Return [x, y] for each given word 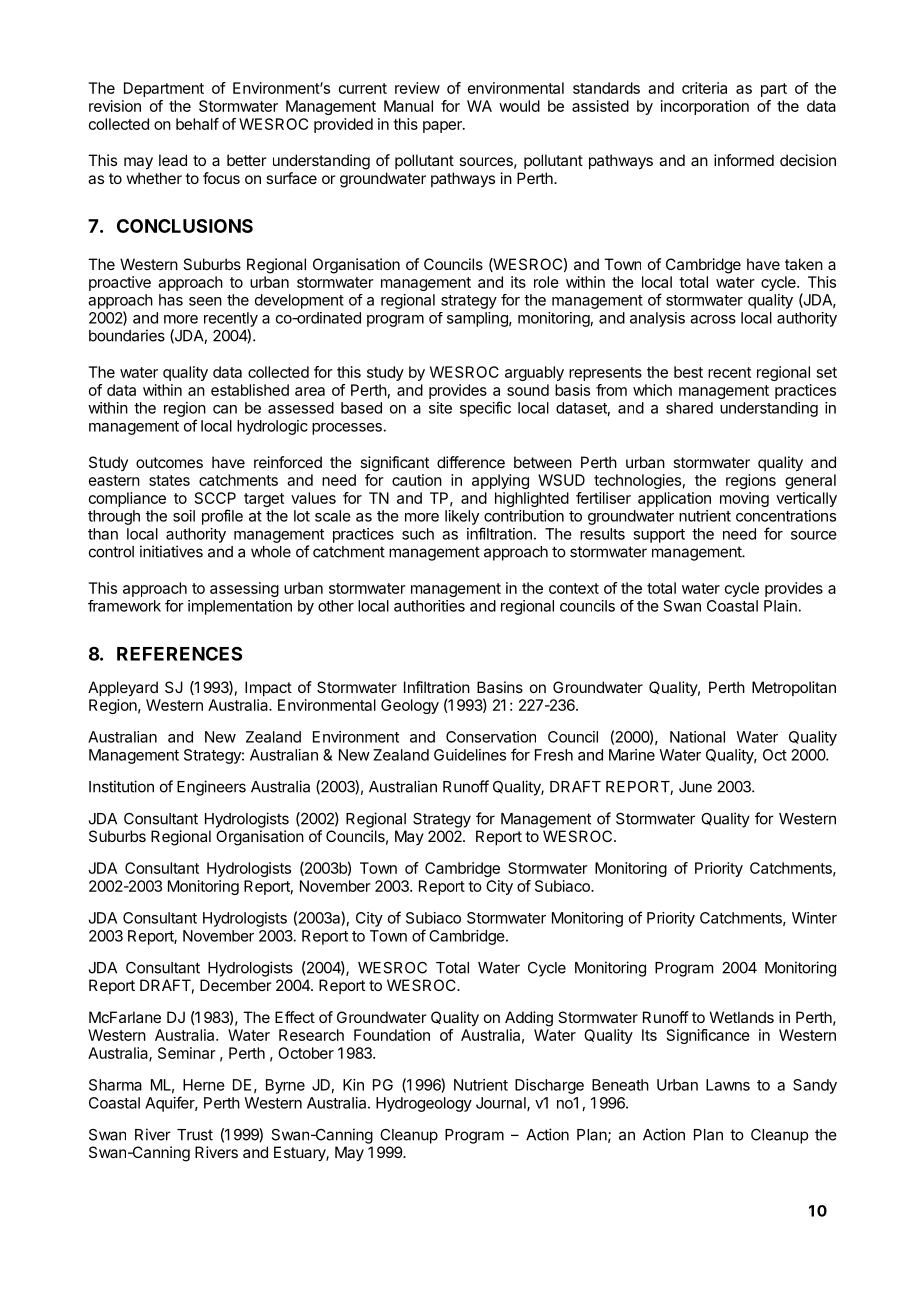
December [236, 985]
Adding [529, 1019]
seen [205, 301]
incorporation [705, 107]
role [546, 282]
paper [443, 127]
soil [184, 516]
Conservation [491, 737]
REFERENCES [179, 653]
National [697, 737]
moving [744, 499]
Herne [204, 1085]
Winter [814, 918]
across [713, 319]
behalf [197, 124]
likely [462, 517]
